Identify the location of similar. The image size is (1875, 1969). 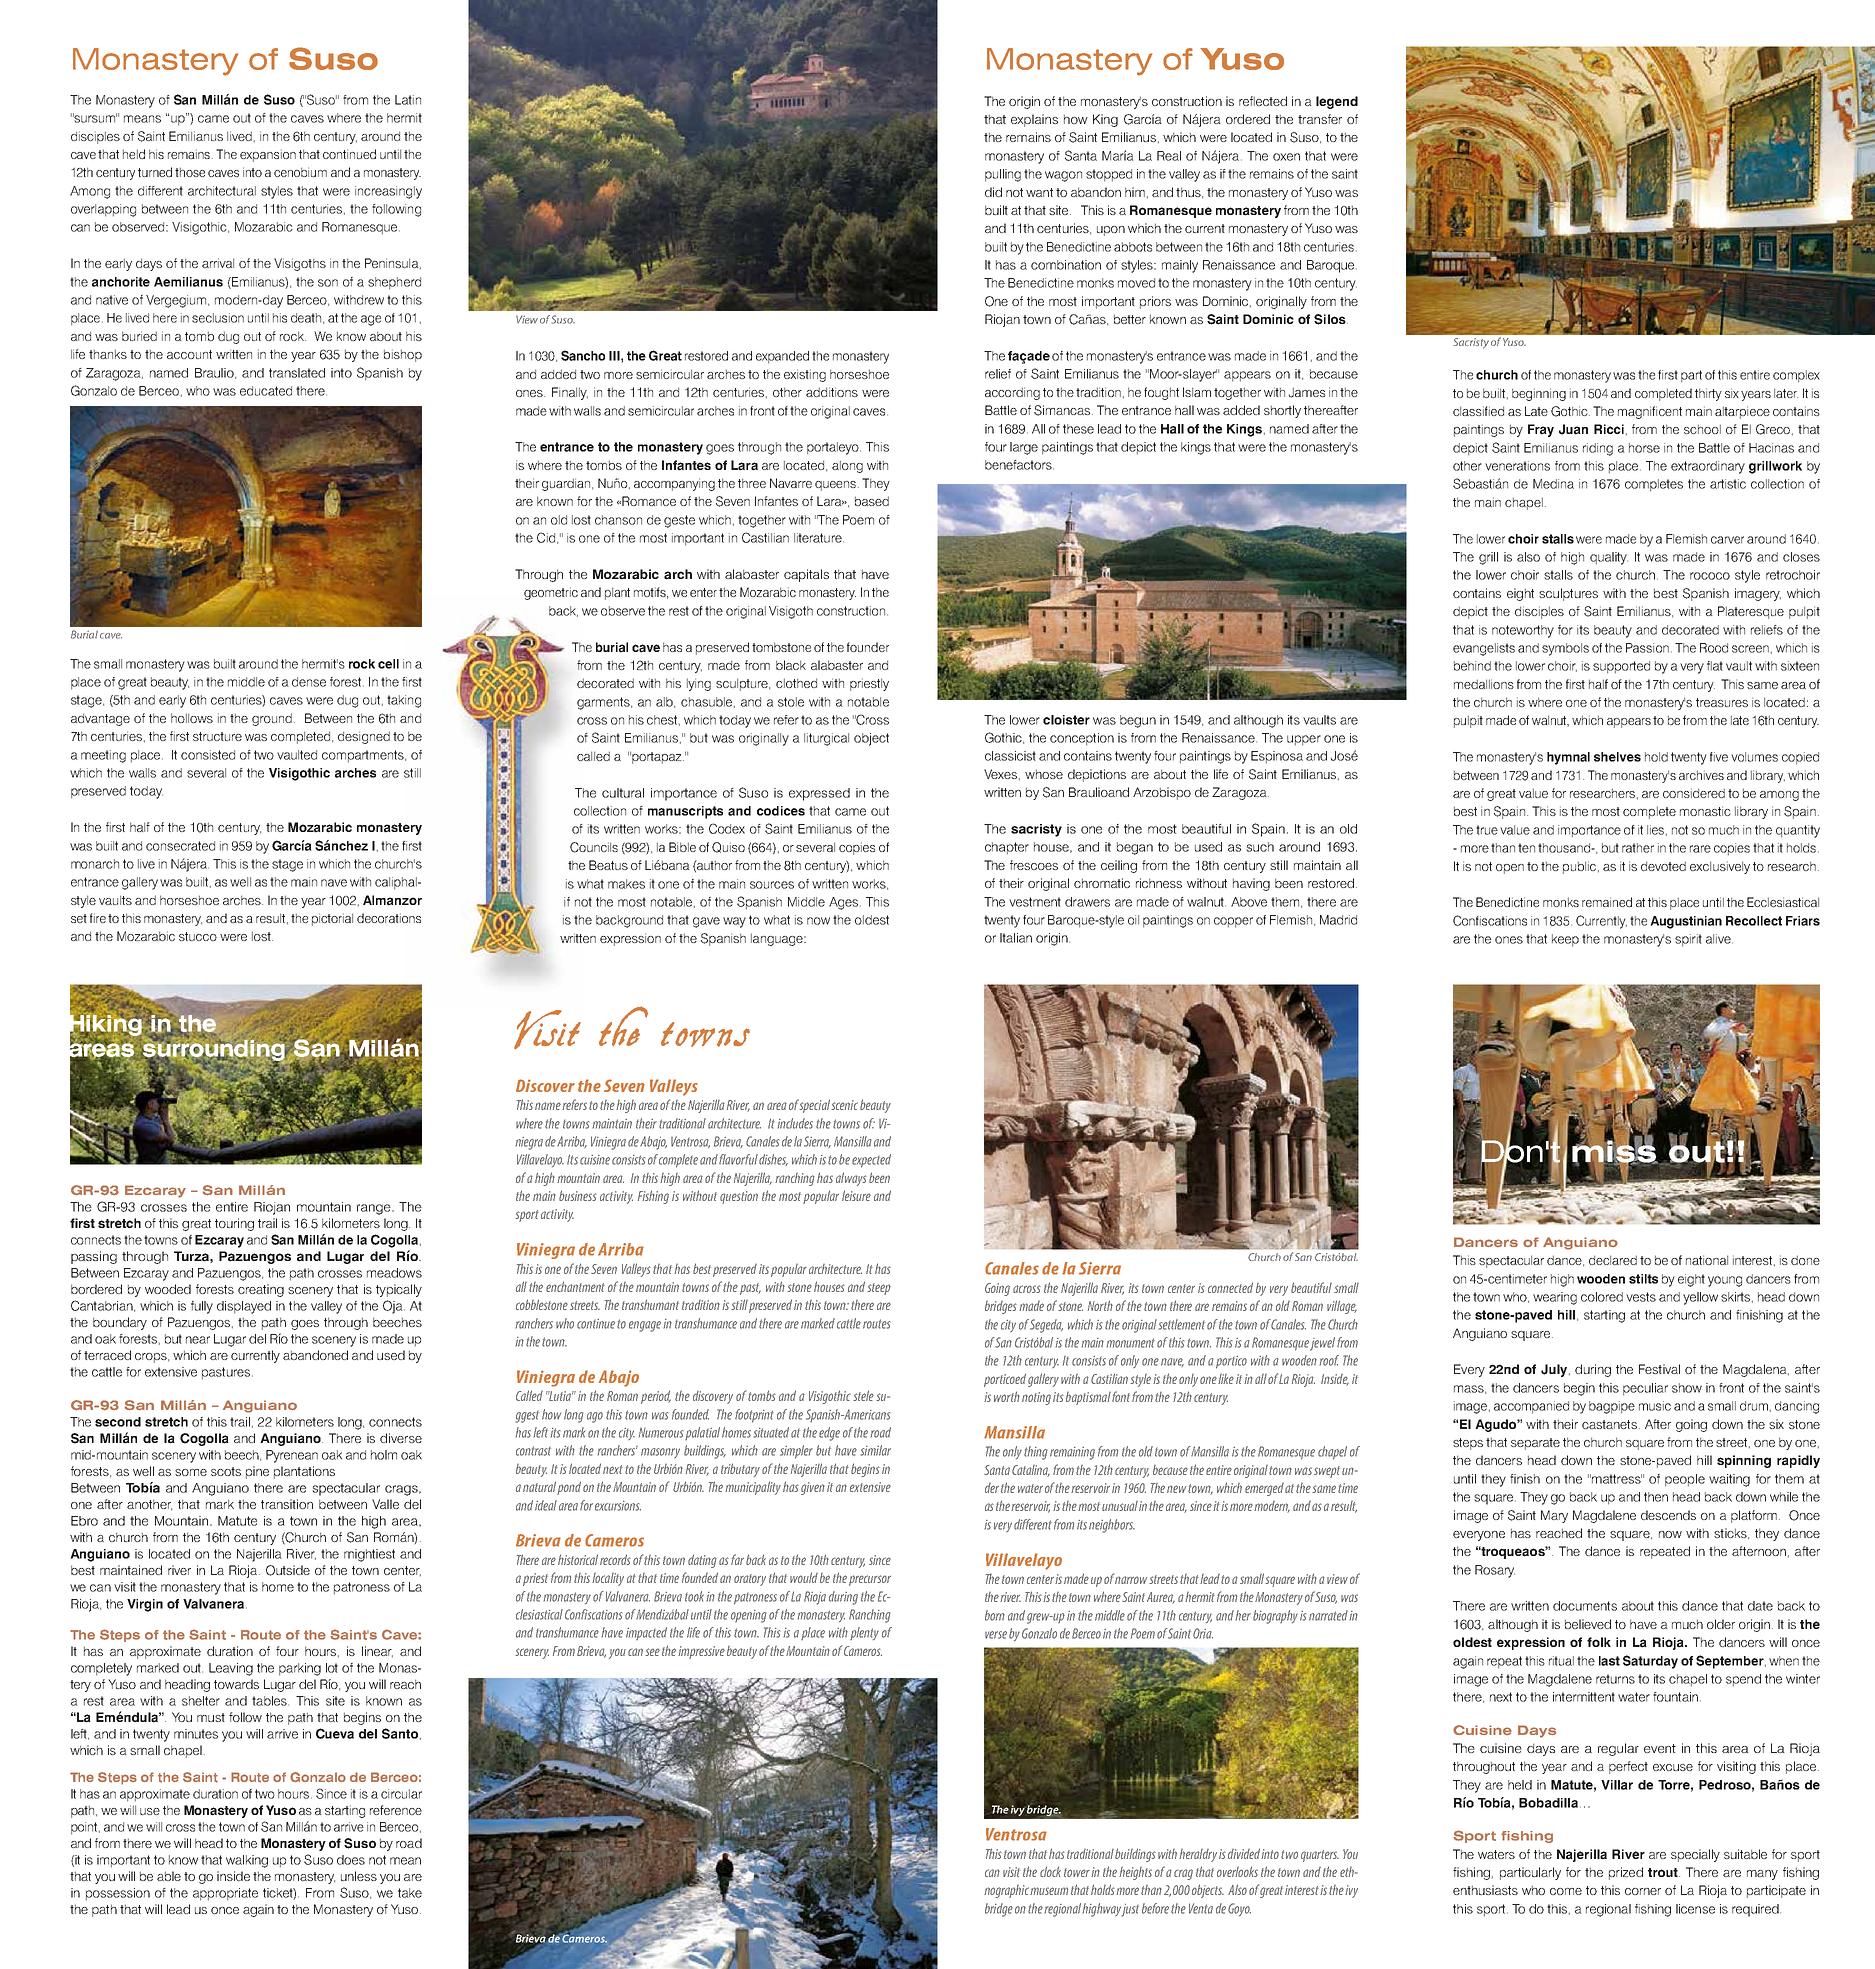
(876, 1450).
